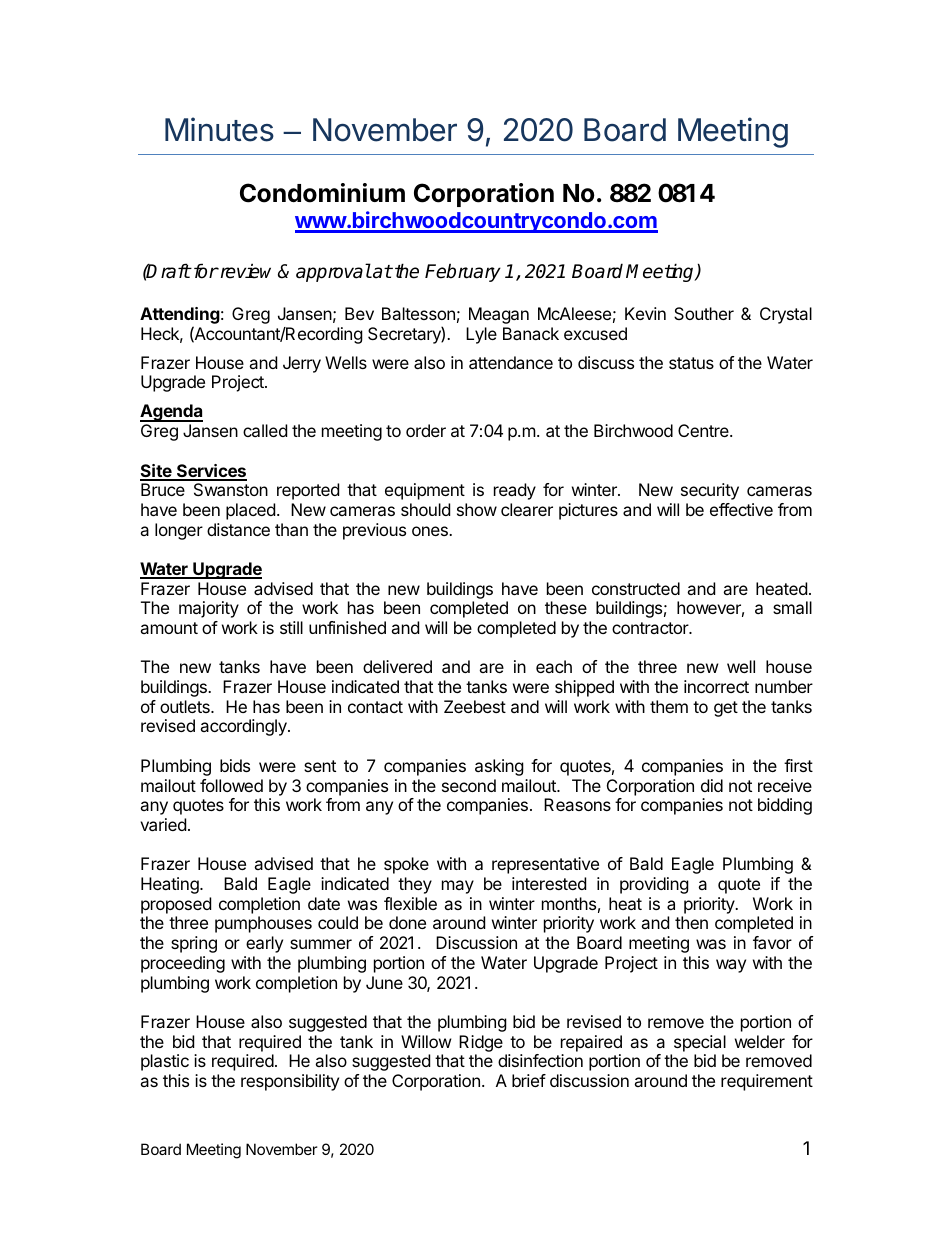  Describe the element at coordinates (511, 362) in the page. I see `attendance` at that location.
